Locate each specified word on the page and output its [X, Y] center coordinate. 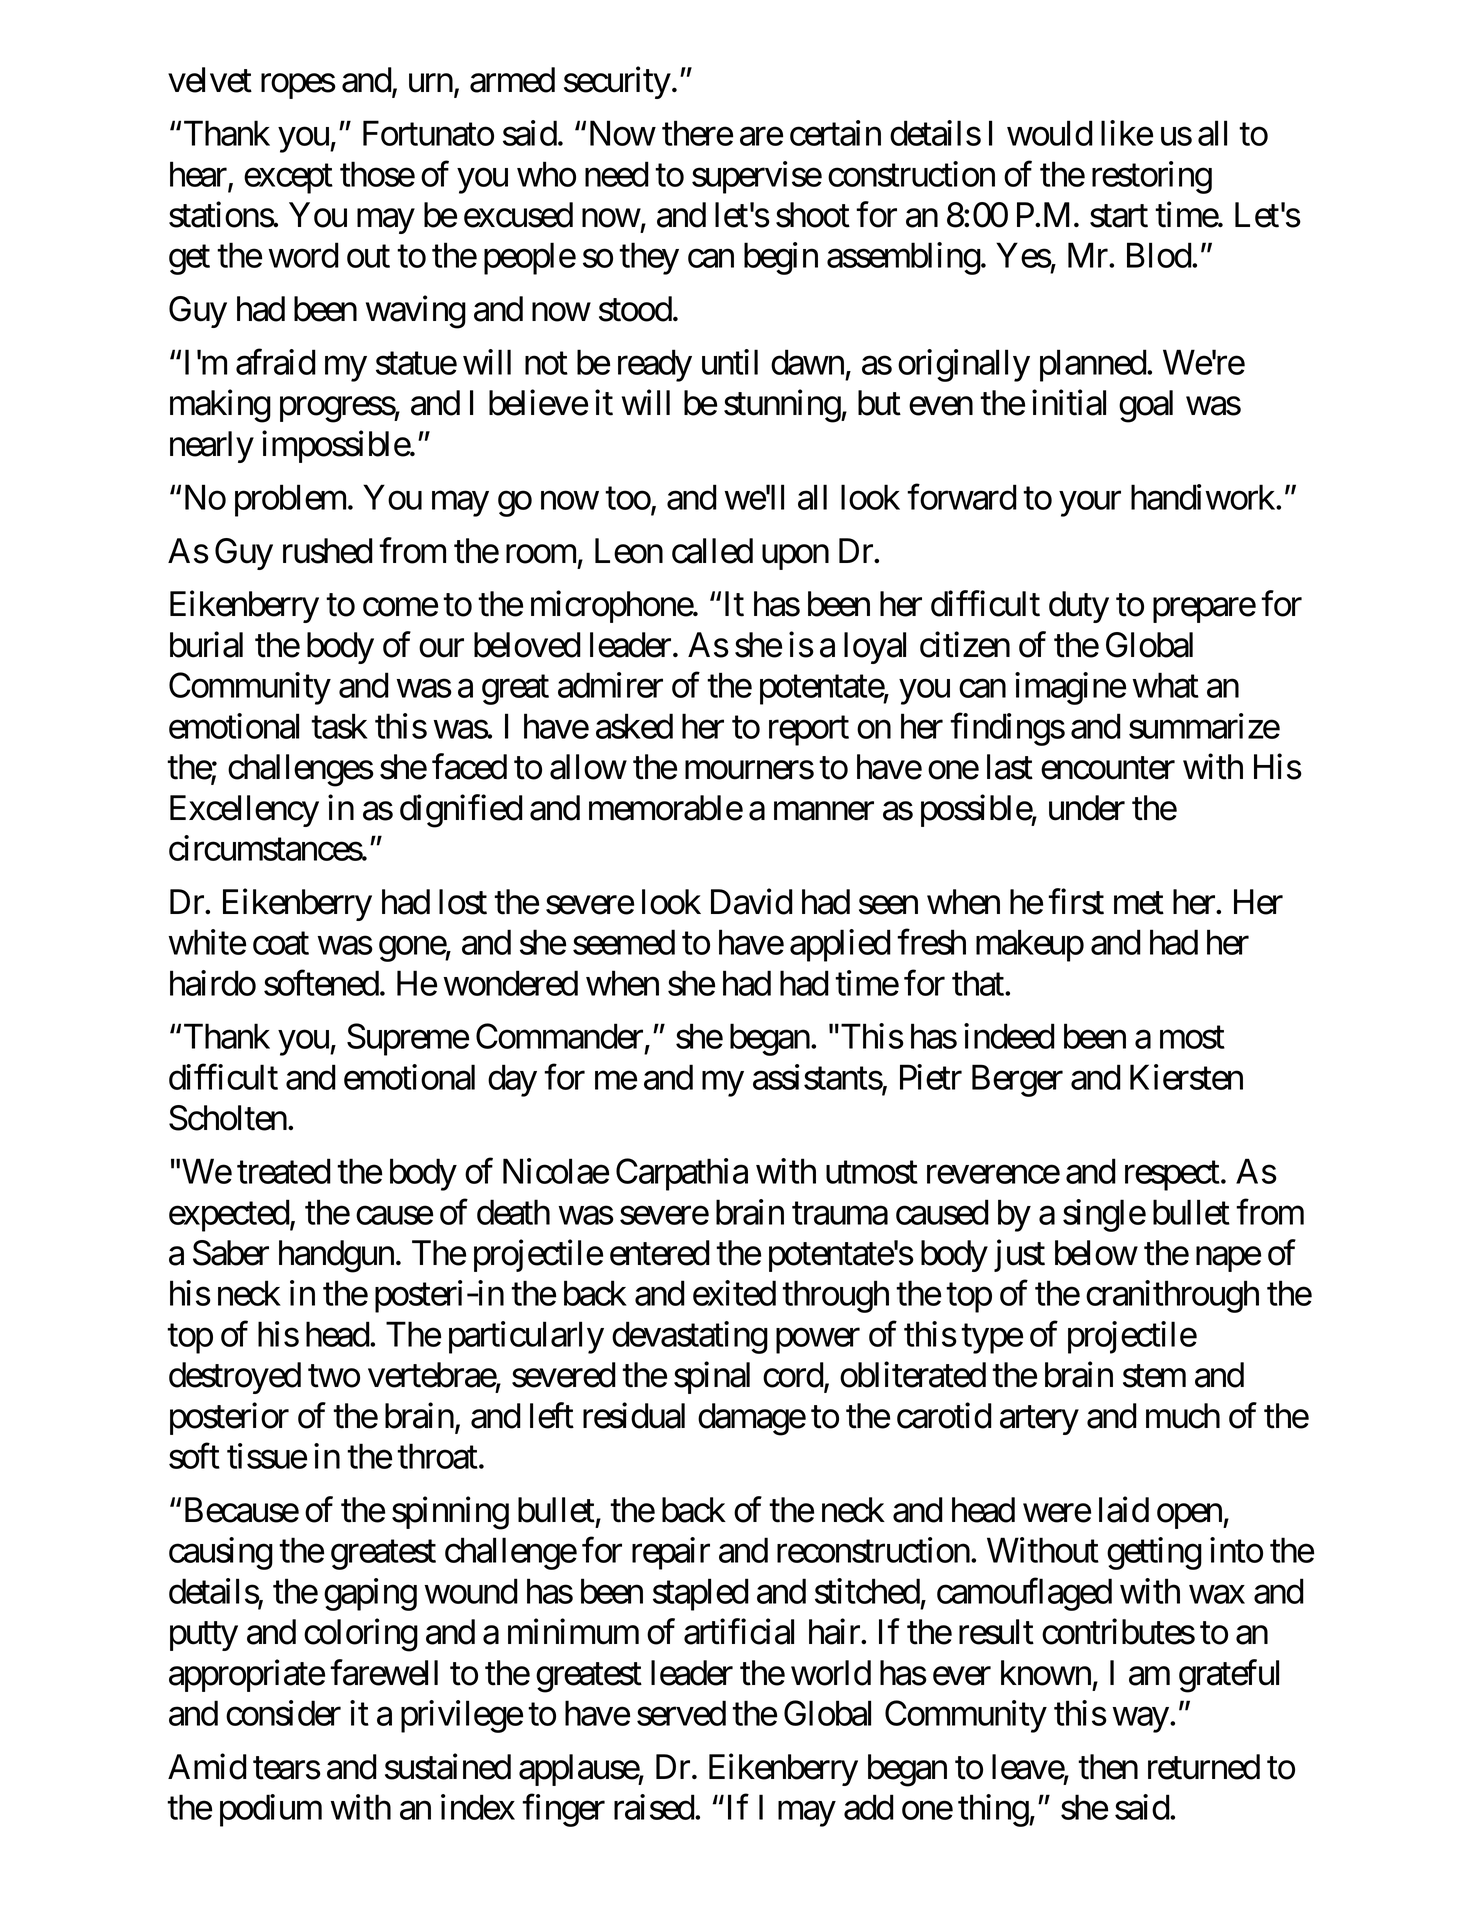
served [681, 1713]
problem [290, 500]
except [288, 179]
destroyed [235, 1378]
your [1090, 504]
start [1119, 216]
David [752, 902]
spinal [712, 1378]
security [617, 83]
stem [1154, 1376]
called [712, 551]
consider [283, 1713]
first [1076, 902]
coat [281, 944]
